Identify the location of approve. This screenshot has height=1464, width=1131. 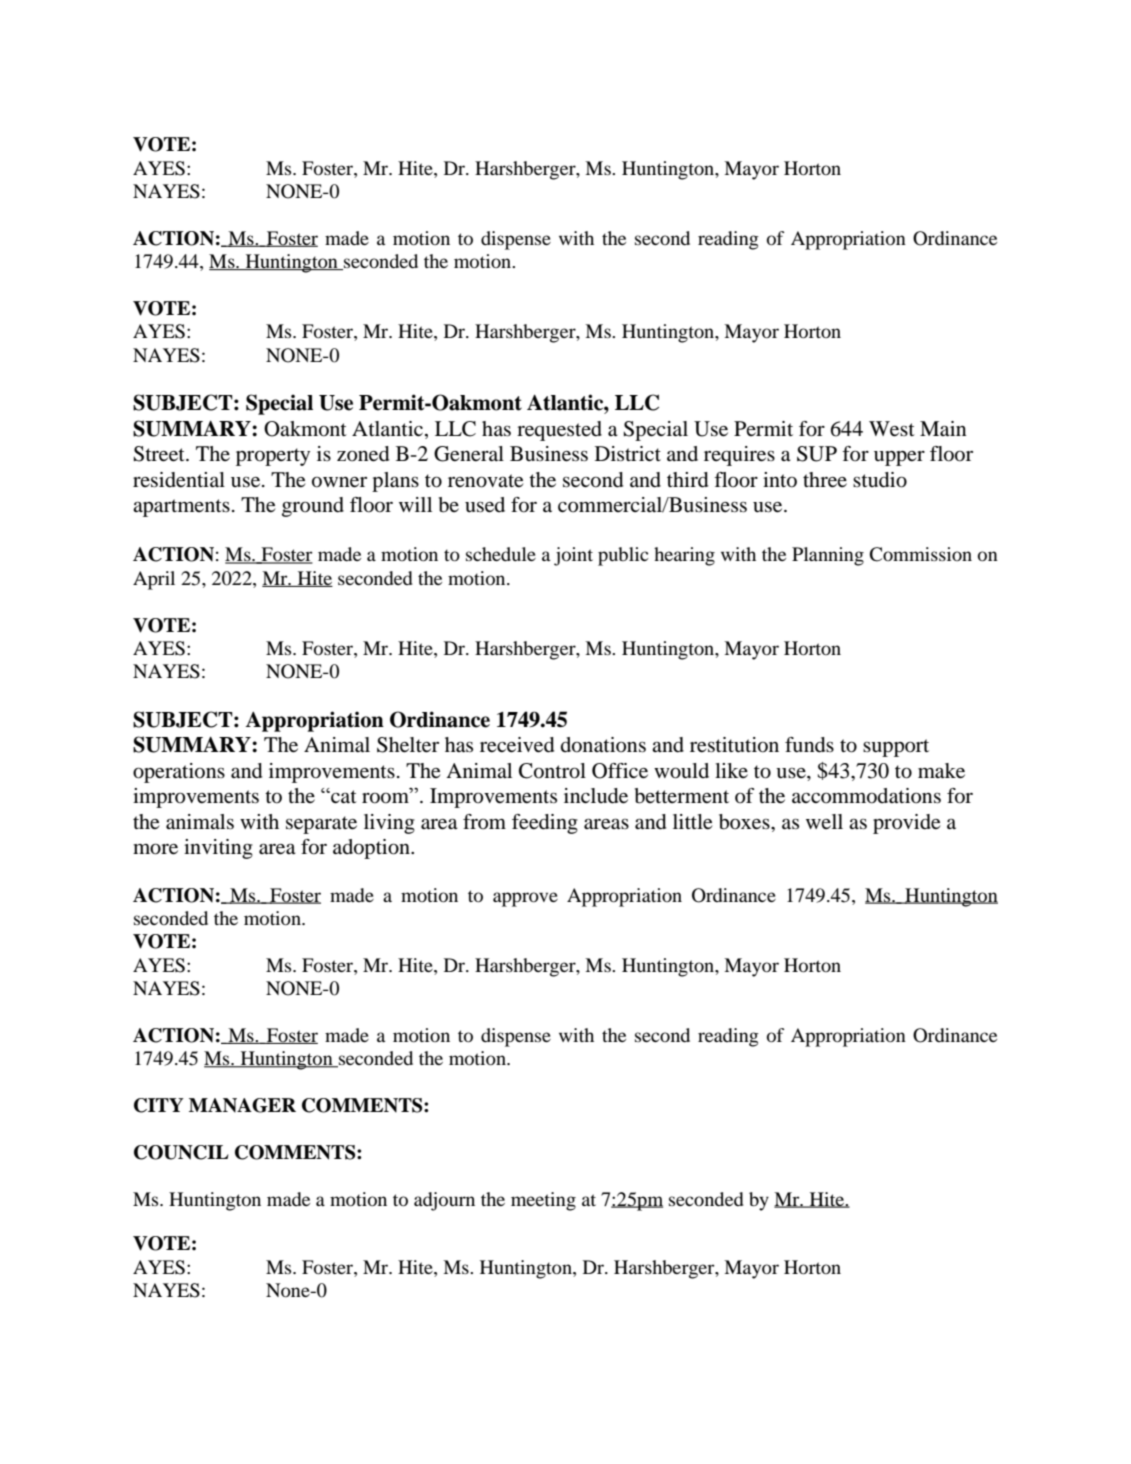
(525, 899).
